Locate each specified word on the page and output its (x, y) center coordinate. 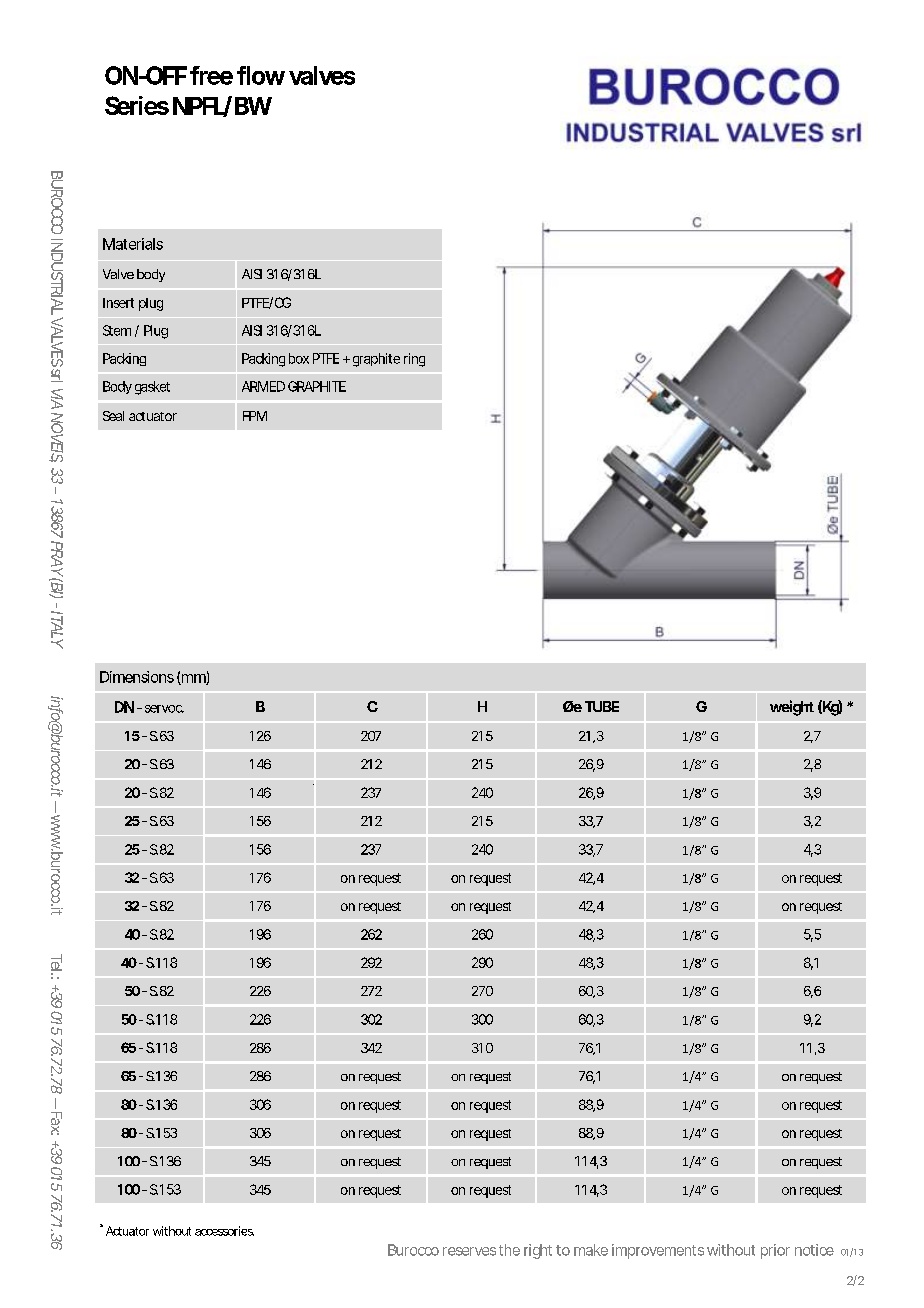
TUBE (602, 706)
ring (414, 360)
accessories (224, 1231)
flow (261, 75)
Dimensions (137, 677)
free (211, 75)
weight (792, 708)
